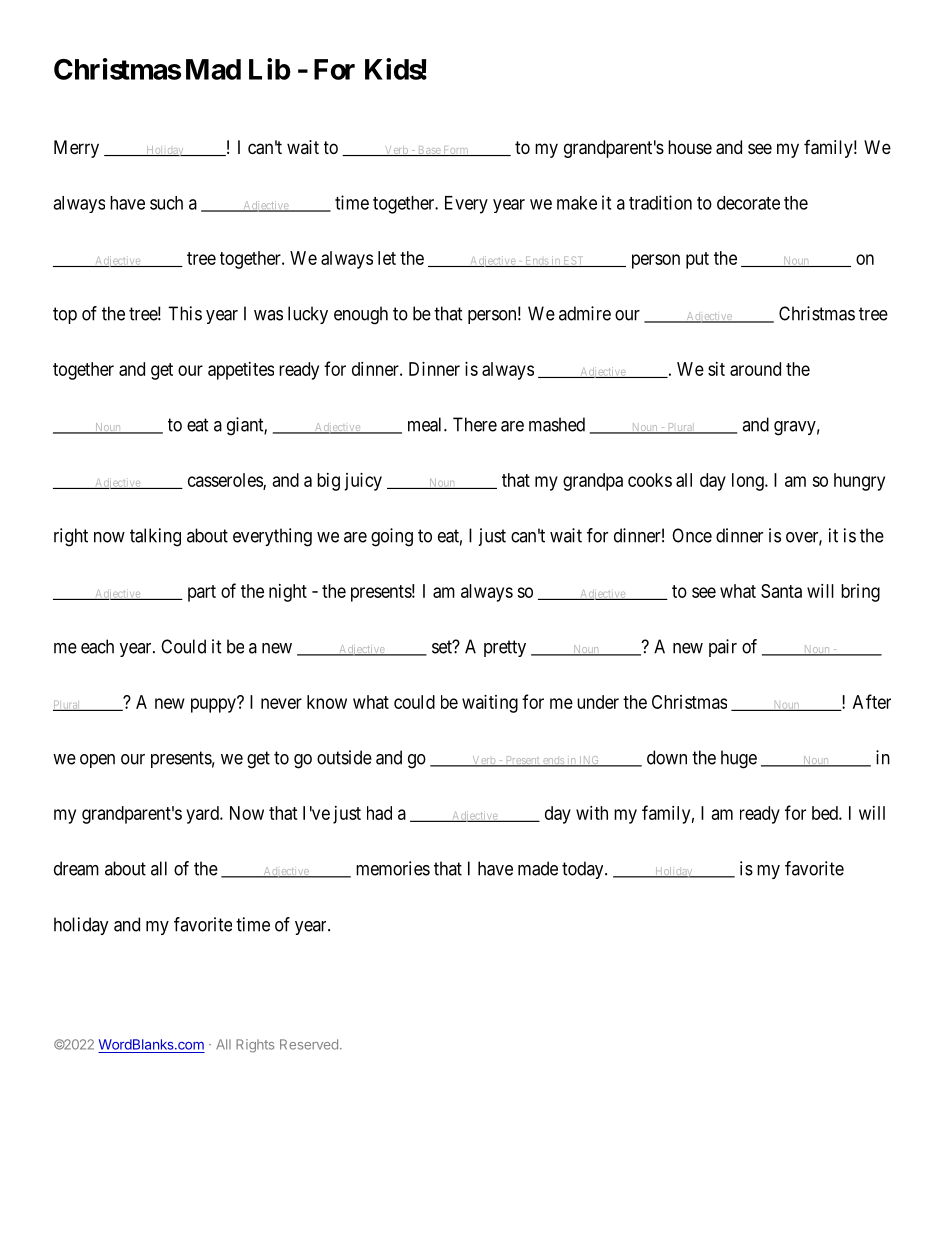 This image has width=952, height=1233. Describe the element at coordinates (270, 69) in the image. I see `Lib` at that location.
